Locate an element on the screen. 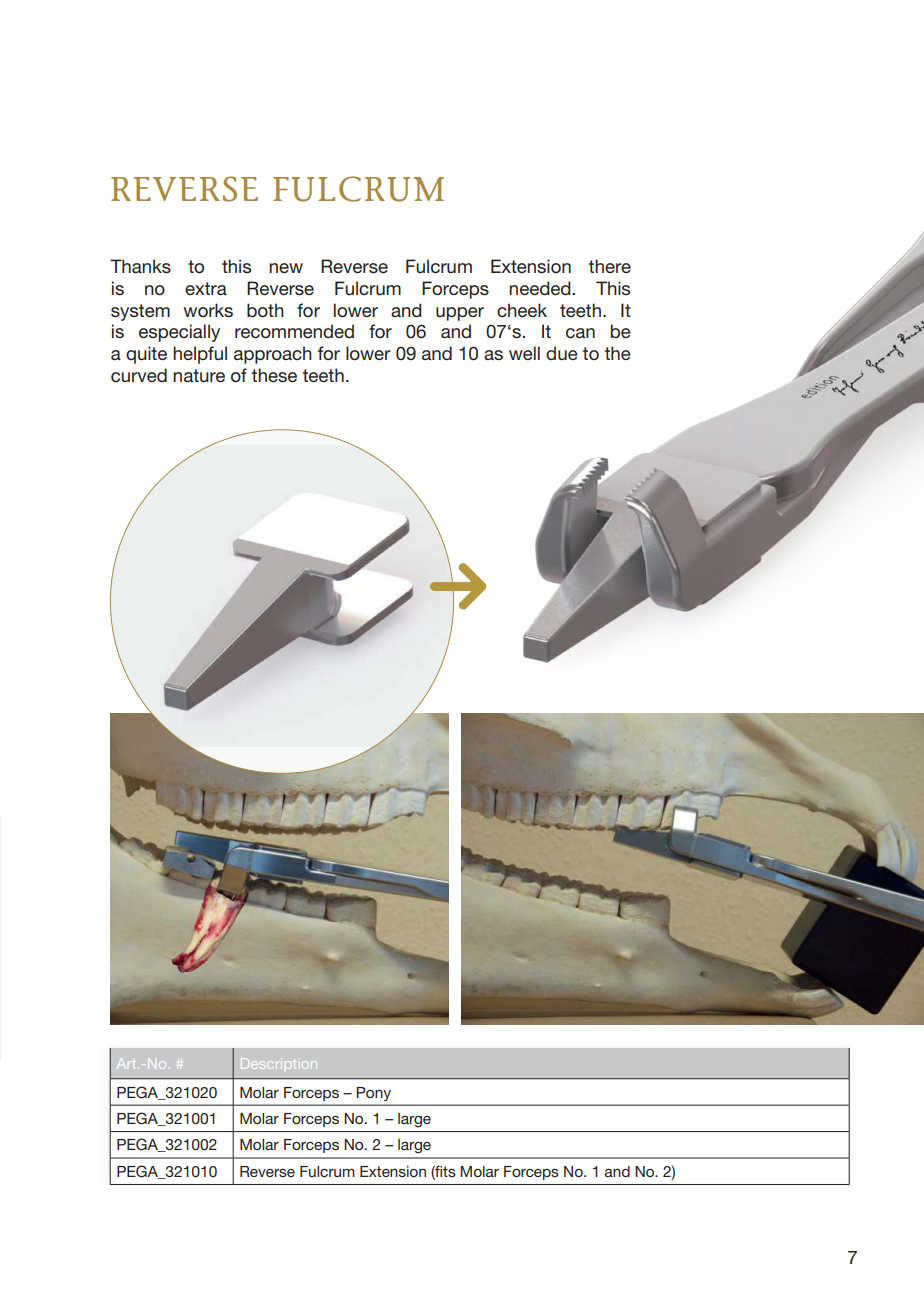  well is located at coordinates (524, 353).
